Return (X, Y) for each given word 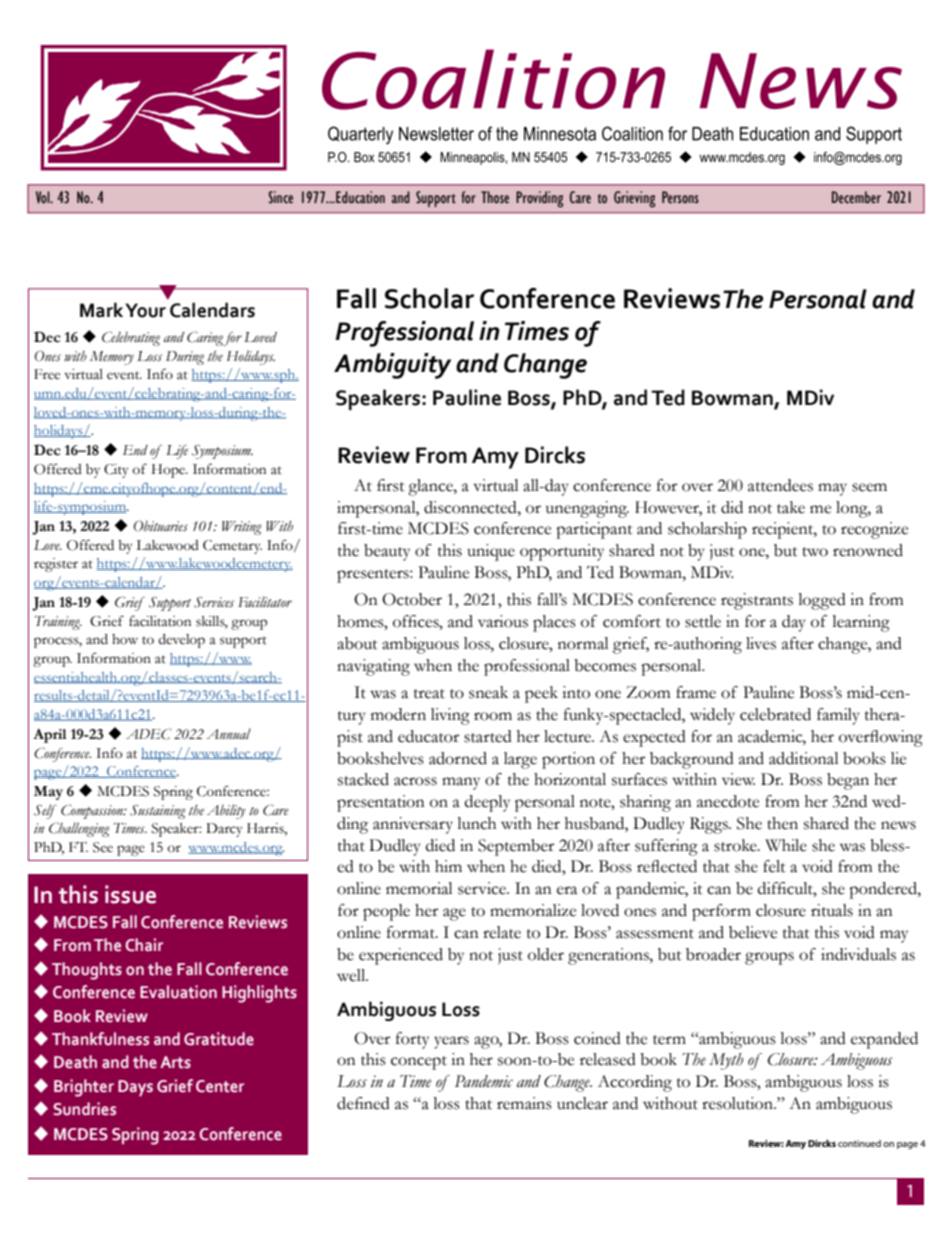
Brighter (84, 1088)
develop (181, 641)
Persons (680, 197)
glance (431, 487)
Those (495, 197)
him (448, 866)
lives (761, 643)
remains (524, 1103)
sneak (488, 692)
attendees (780, 485)
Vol (44, 197)
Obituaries (161, 526)
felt (774, 866)
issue (130, 894)
